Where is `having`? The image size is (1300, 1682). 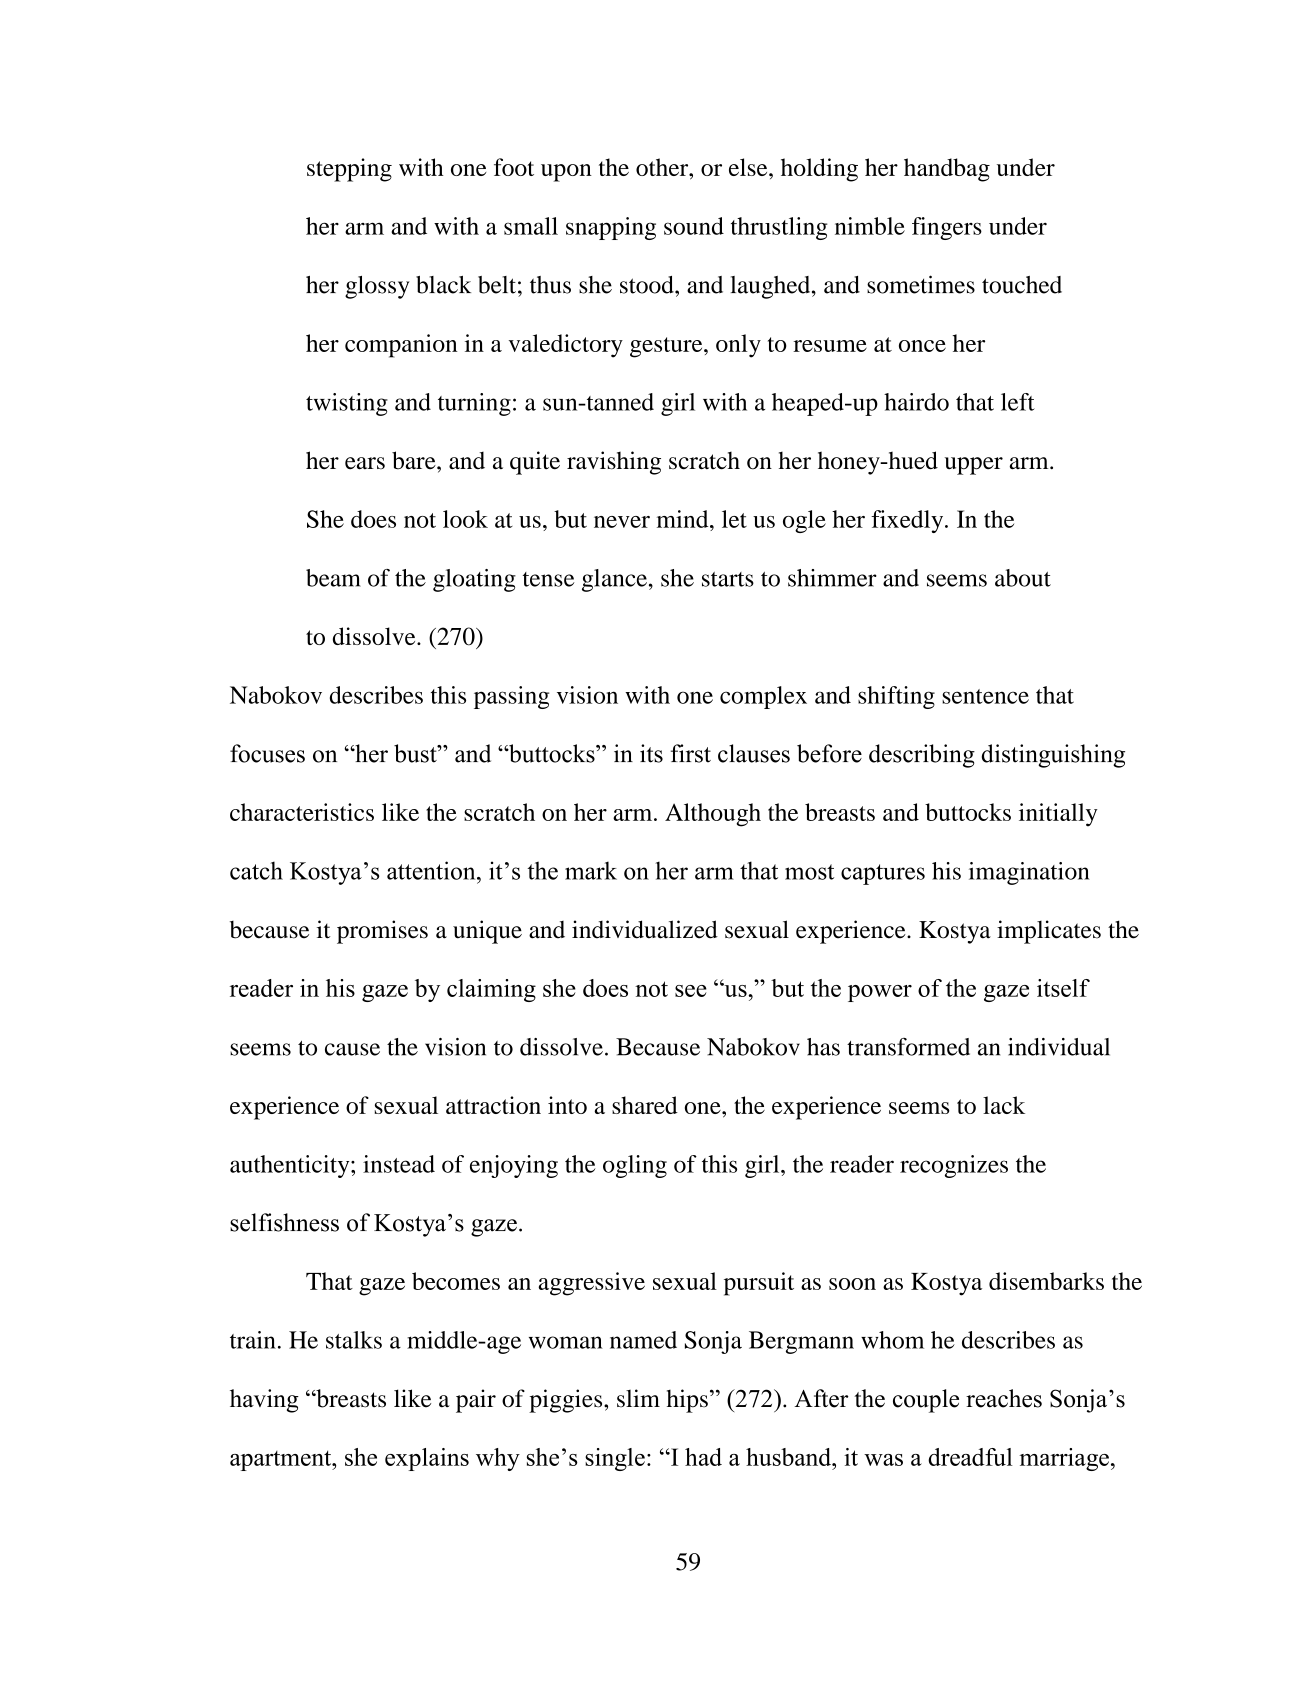
having is located at coordinates (264, 1401).
